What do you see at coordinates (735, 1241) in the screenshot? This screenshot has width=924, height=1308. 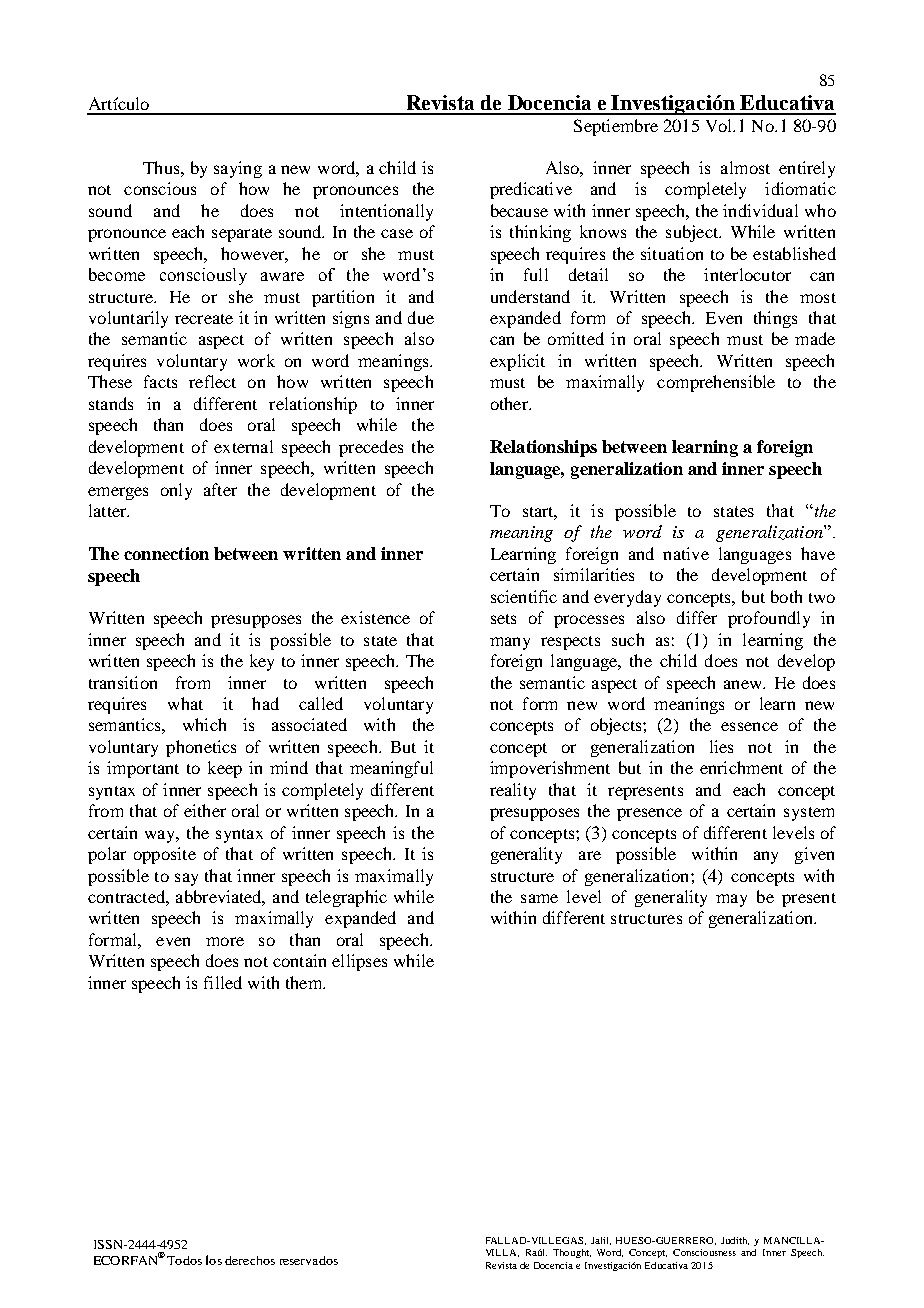 I see `Judith` at bounding box center [735, 1241].
